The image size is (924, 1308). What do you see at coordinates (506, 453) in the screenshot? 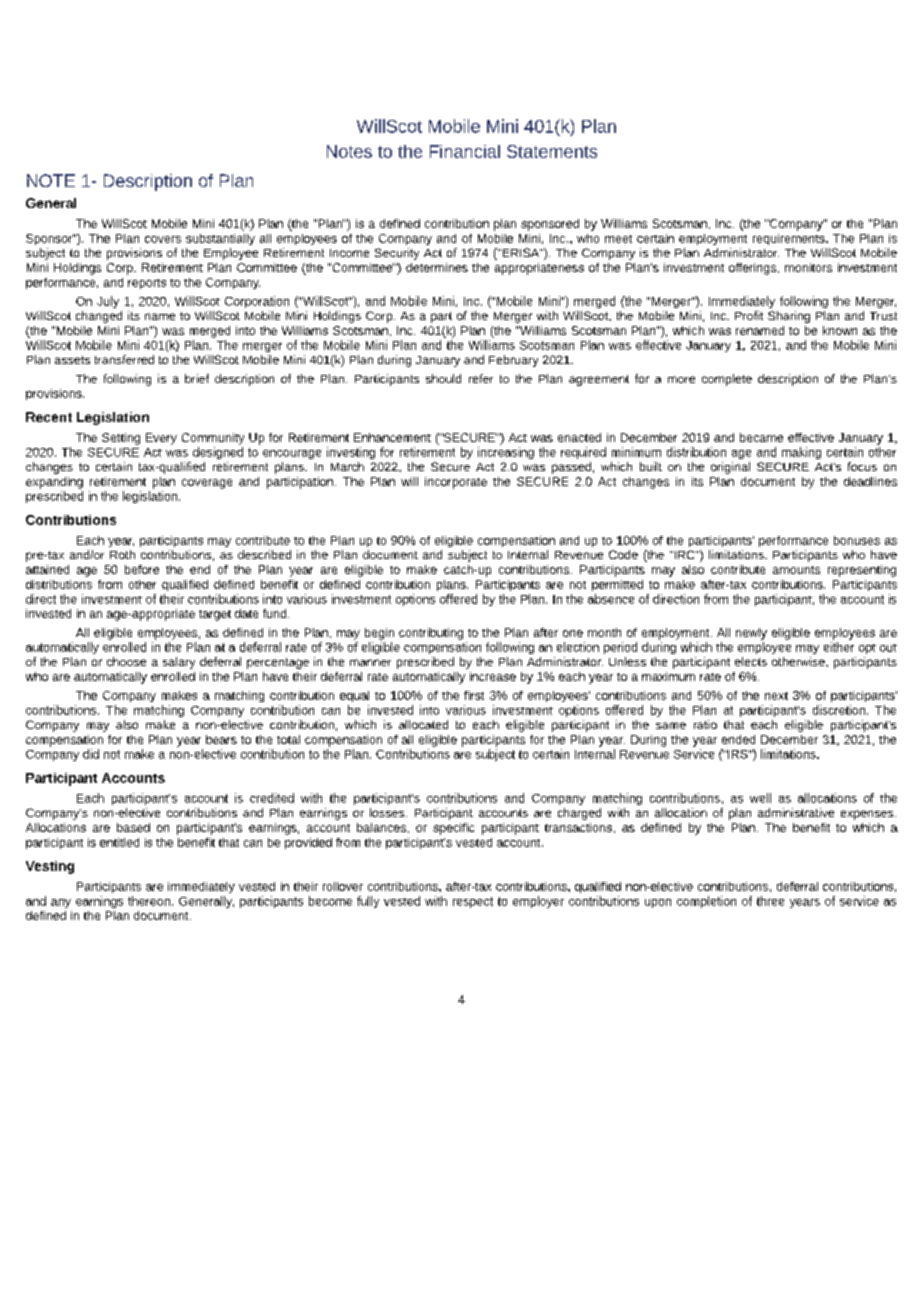
I see `increasing` at bounding box center [506, 453].
